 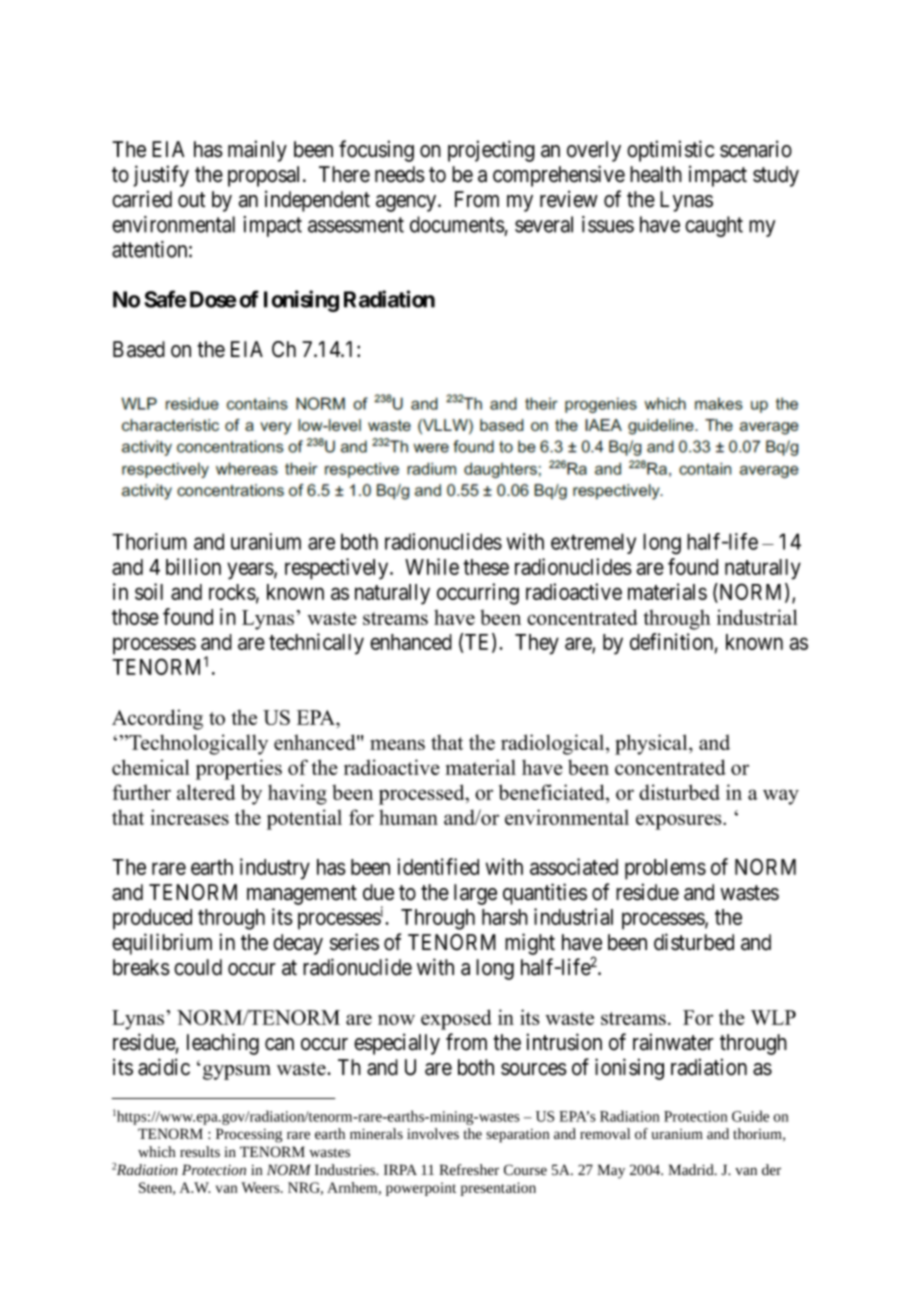 I want to click on According, so click(x=157, y=719).
